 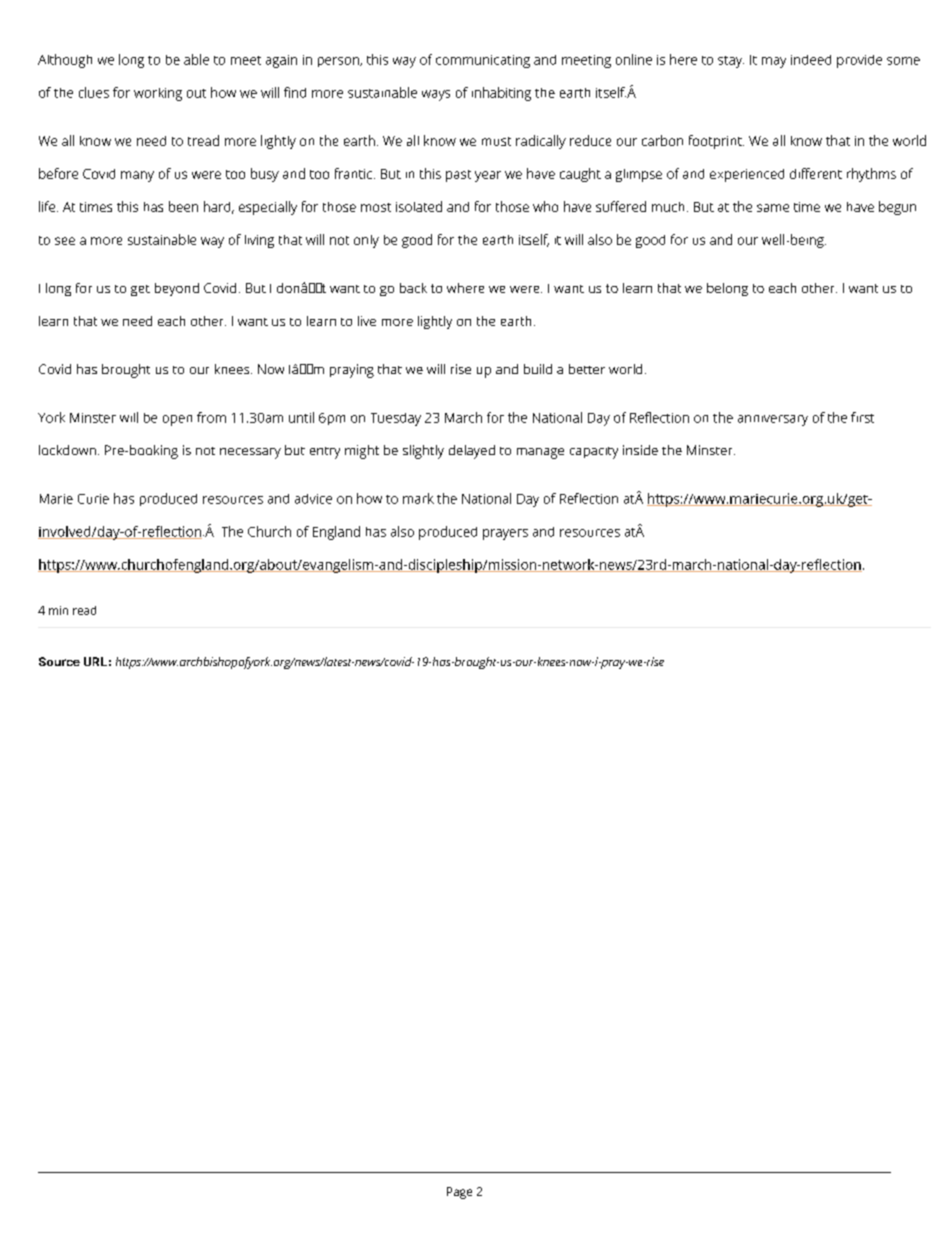 What do you see at coordinates (313, 499) in the page?
I see `advice` at bounding box center [313, 499].
